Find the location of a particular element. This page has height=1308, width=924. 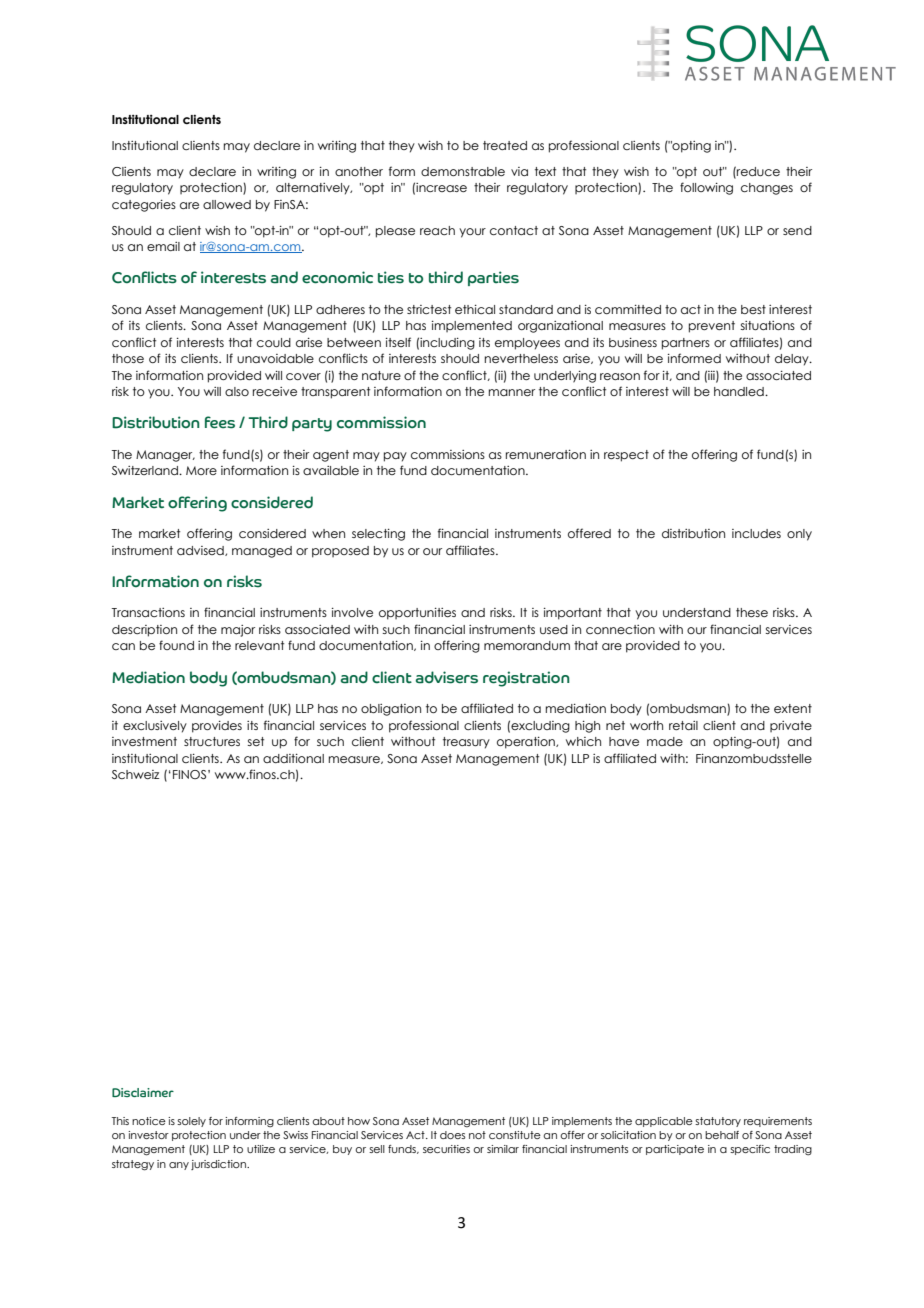

solely is located at coordinates (191, 1122).
